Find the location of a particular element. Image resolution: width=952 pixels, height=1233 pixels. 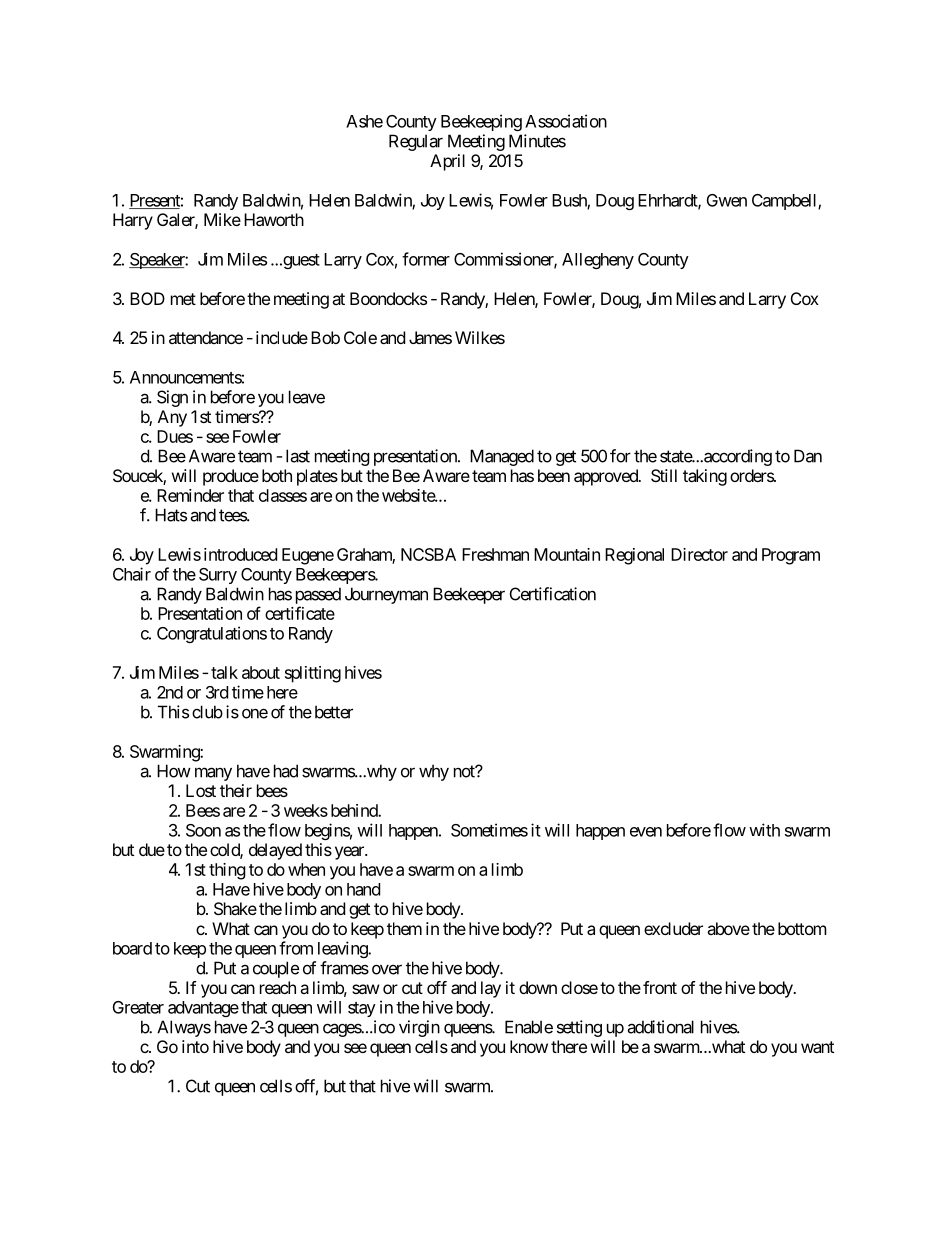

additional is located at coordinates (660, 1027).
